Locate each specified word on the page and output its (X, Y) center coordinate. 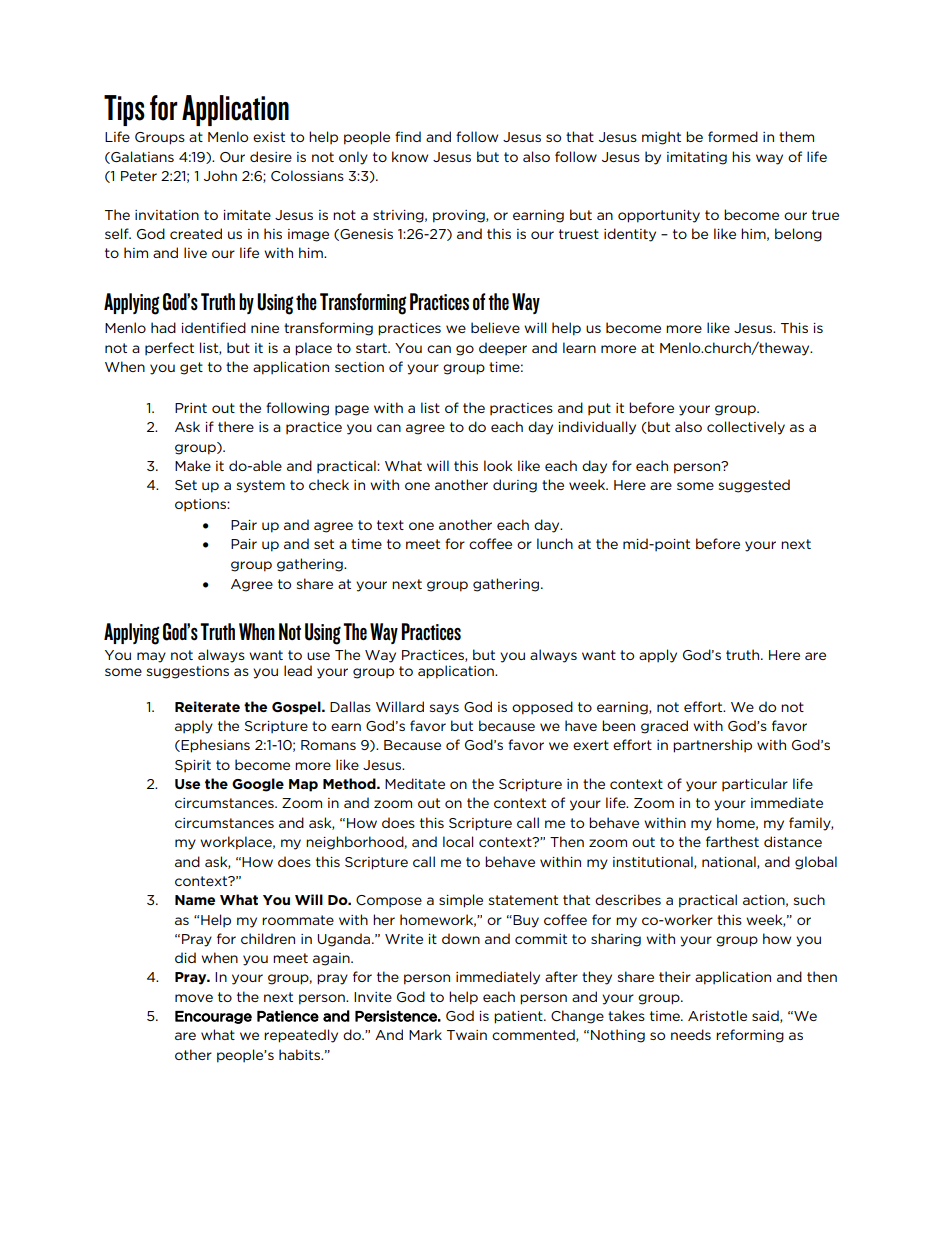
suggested (754, 486)
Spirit (193, 766)
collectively (746, 428)
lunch (555, 543)
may (151, 657)
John (220, 175)
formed (733, 136)
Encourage (213, 1017)
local (458, 841)
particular (755, 785)
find (408, 136)
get (191, 368)
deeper (503, 349)
